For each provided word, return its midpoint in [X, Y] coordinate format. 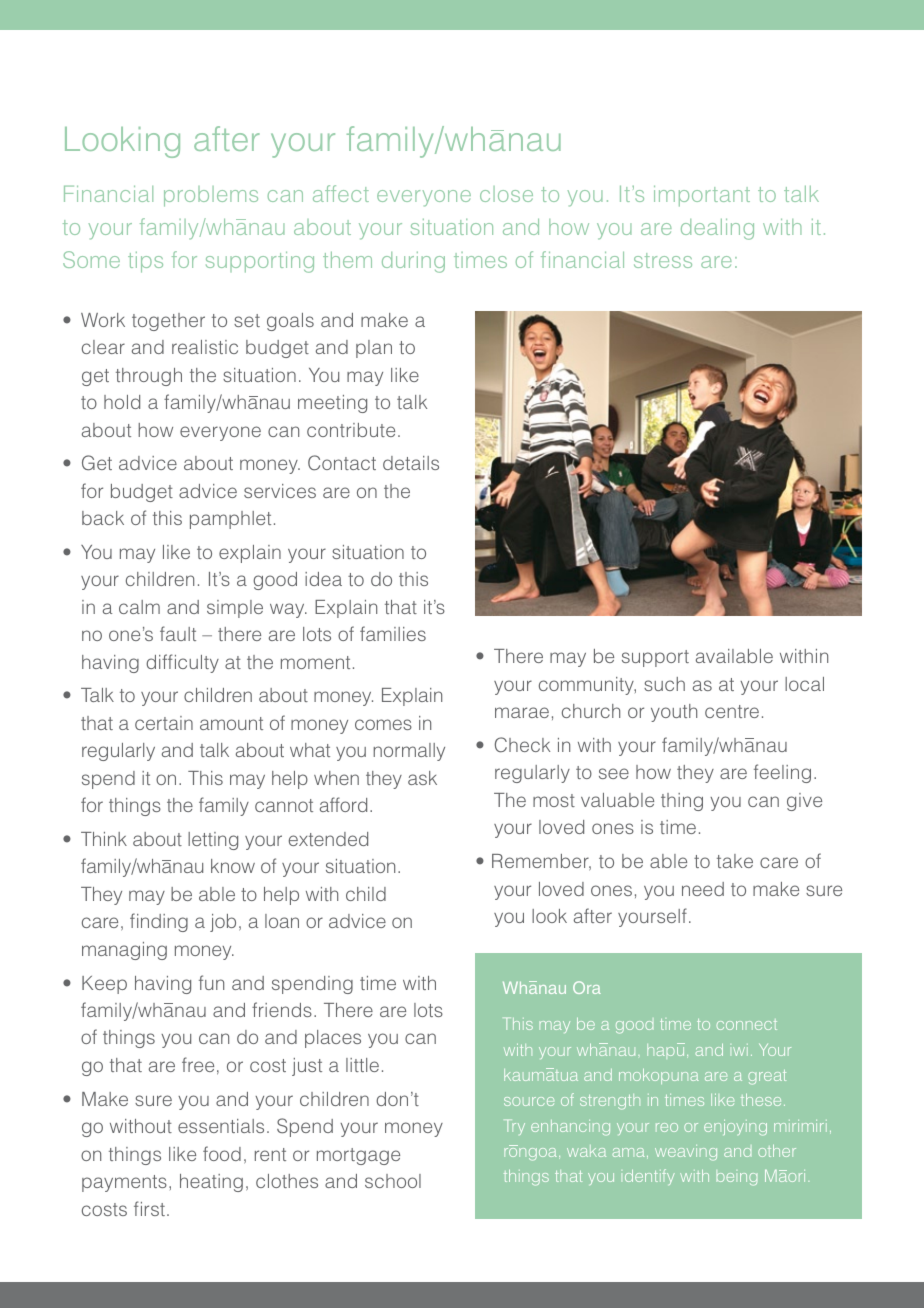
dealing [717, 229]
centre [732, 711]
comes [383, 724]
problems [211, 196]
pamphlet [230, 520]
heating [211, 1183]
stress [663, 260]
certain [164, 723]
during [413, 262]
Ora [587, 987]
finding [159, 922]
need [703, 889]
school [393, 1181]
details [411, 463]
